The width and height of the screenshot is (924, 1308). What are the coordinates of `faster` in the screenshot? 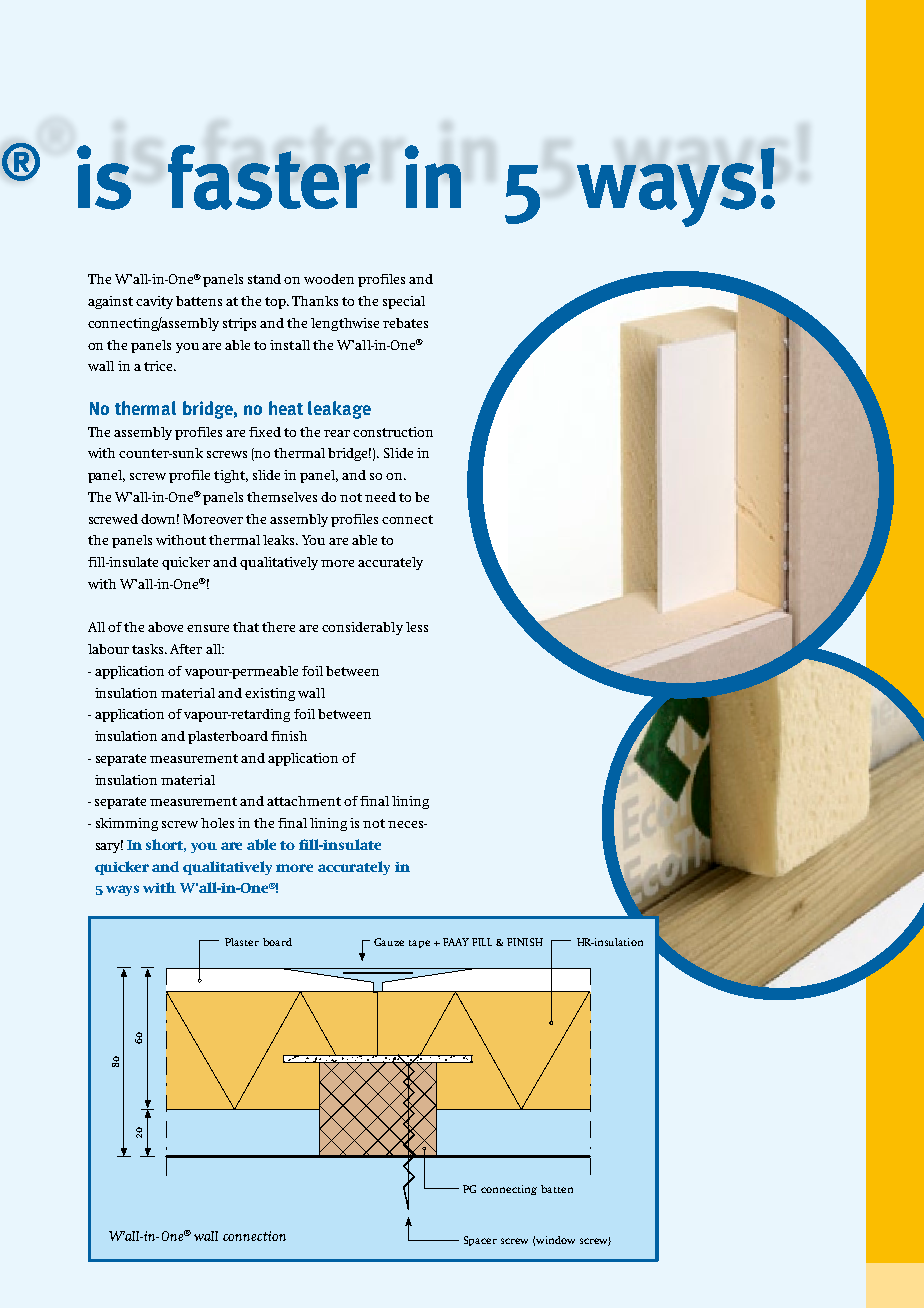 It's located at (269, 177).
